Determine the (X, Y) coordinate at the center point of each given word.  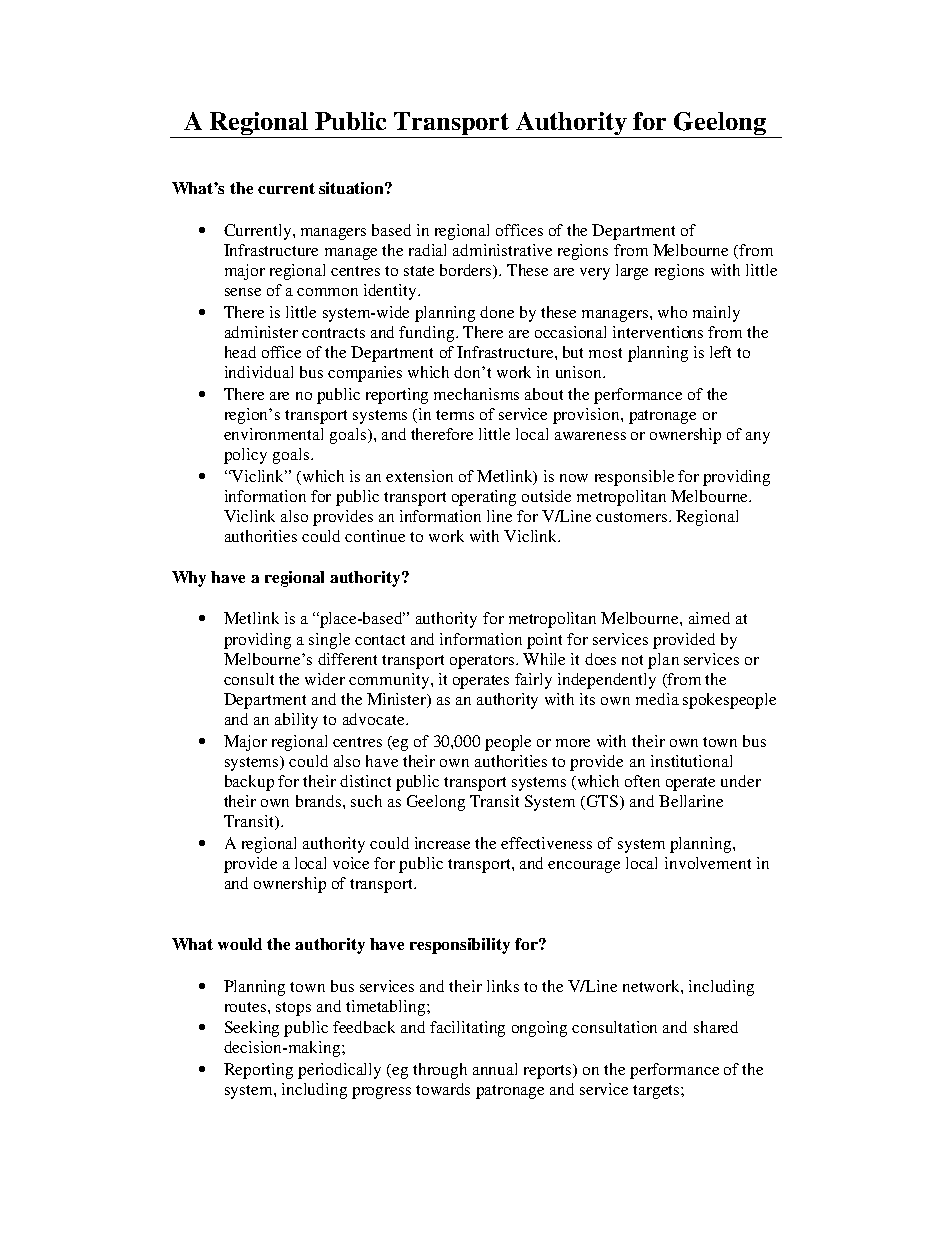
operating (484, 498)
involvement (708, 863)
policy (245, 456)
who (672, 312)
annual (495, 1069)
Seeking (252, 1029)
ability (296, 721)
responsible (634, 478)
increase (442, 843)
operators (483, 662)
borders (467, 271)
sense (243, 292)
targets (657, 1092)
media (657, 699)
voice (351, 863)
